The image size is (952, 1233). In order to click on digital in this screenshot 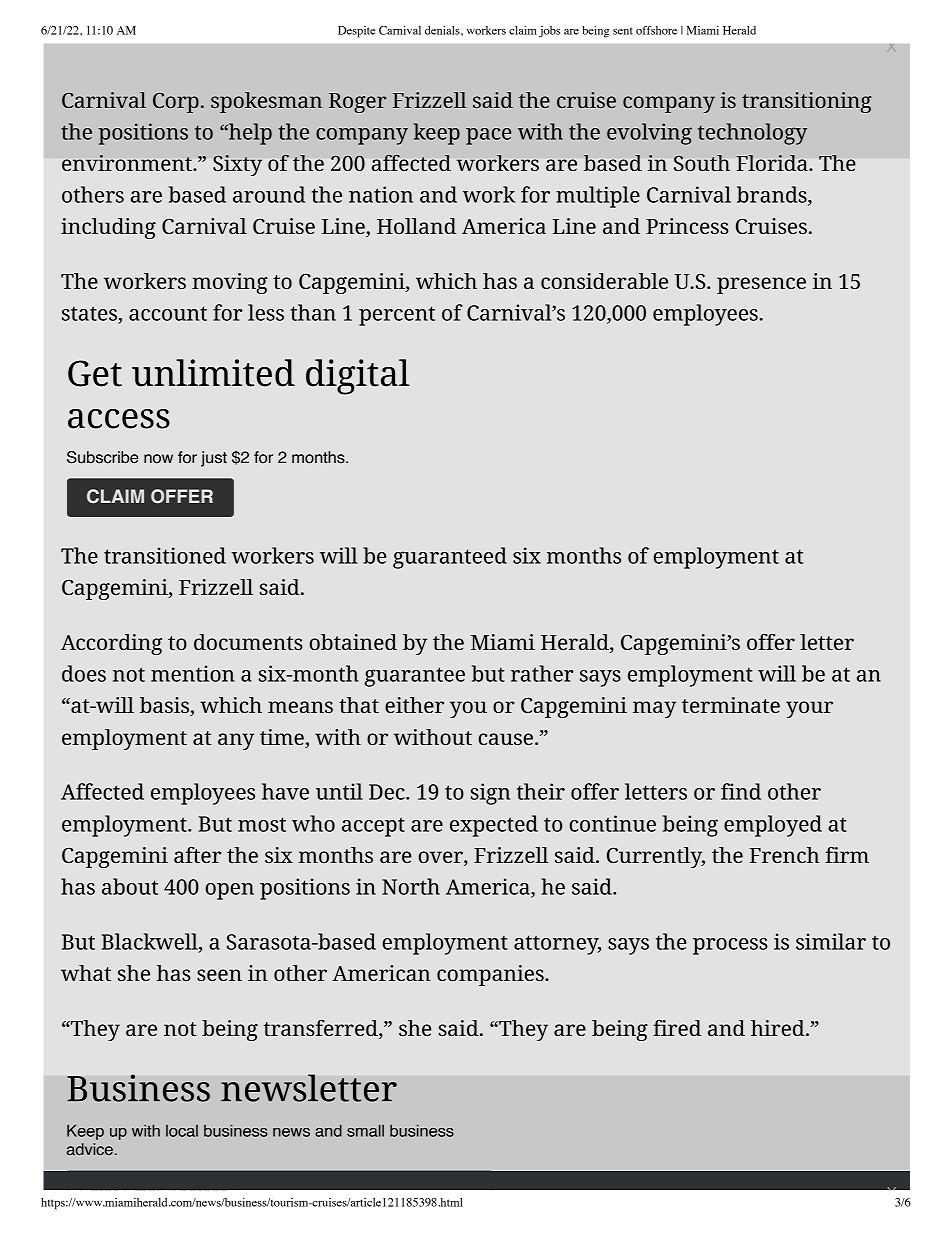, I will do `click(358, 377)`.
